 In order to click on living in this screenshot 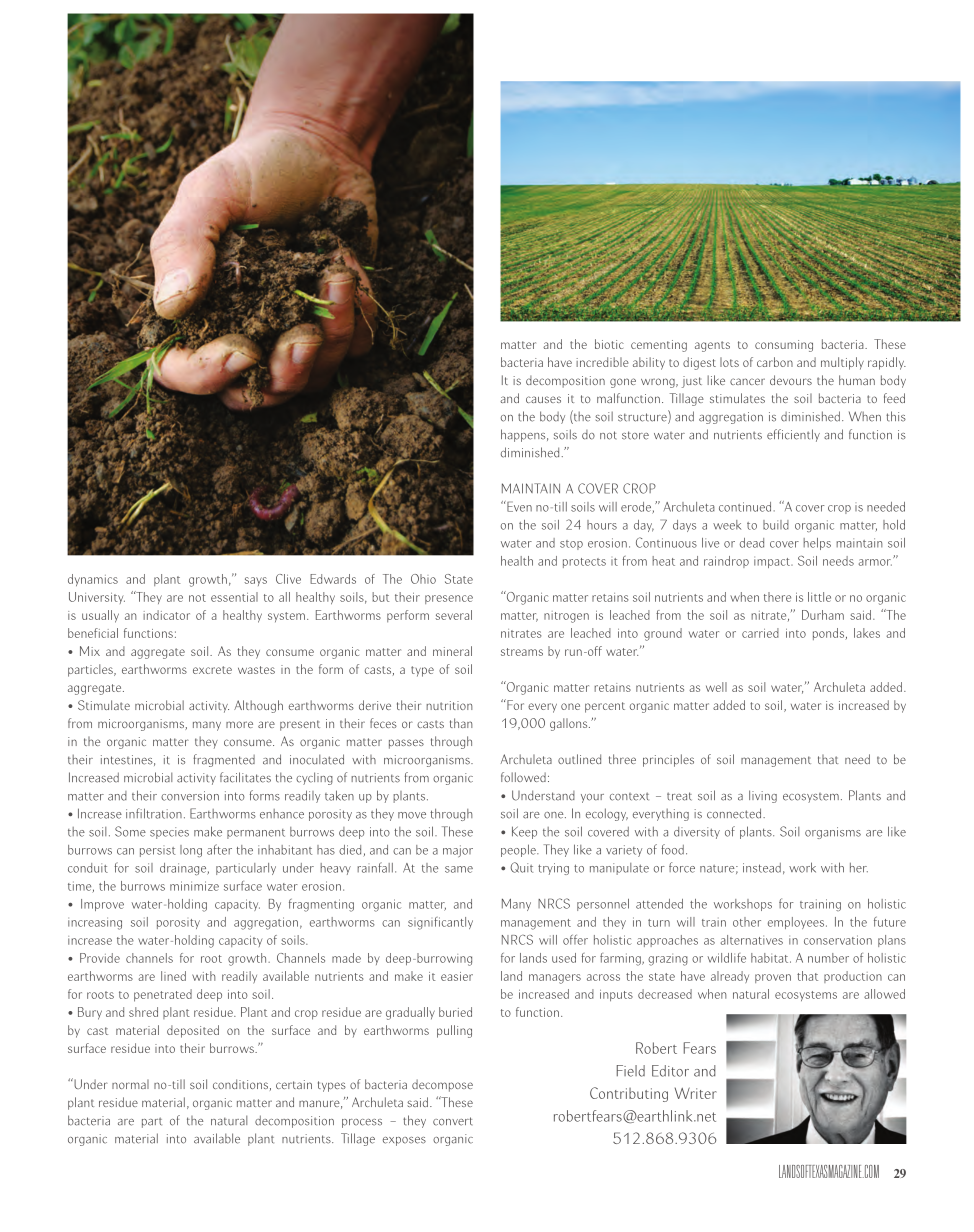, I will do `click(763, 796)`.
